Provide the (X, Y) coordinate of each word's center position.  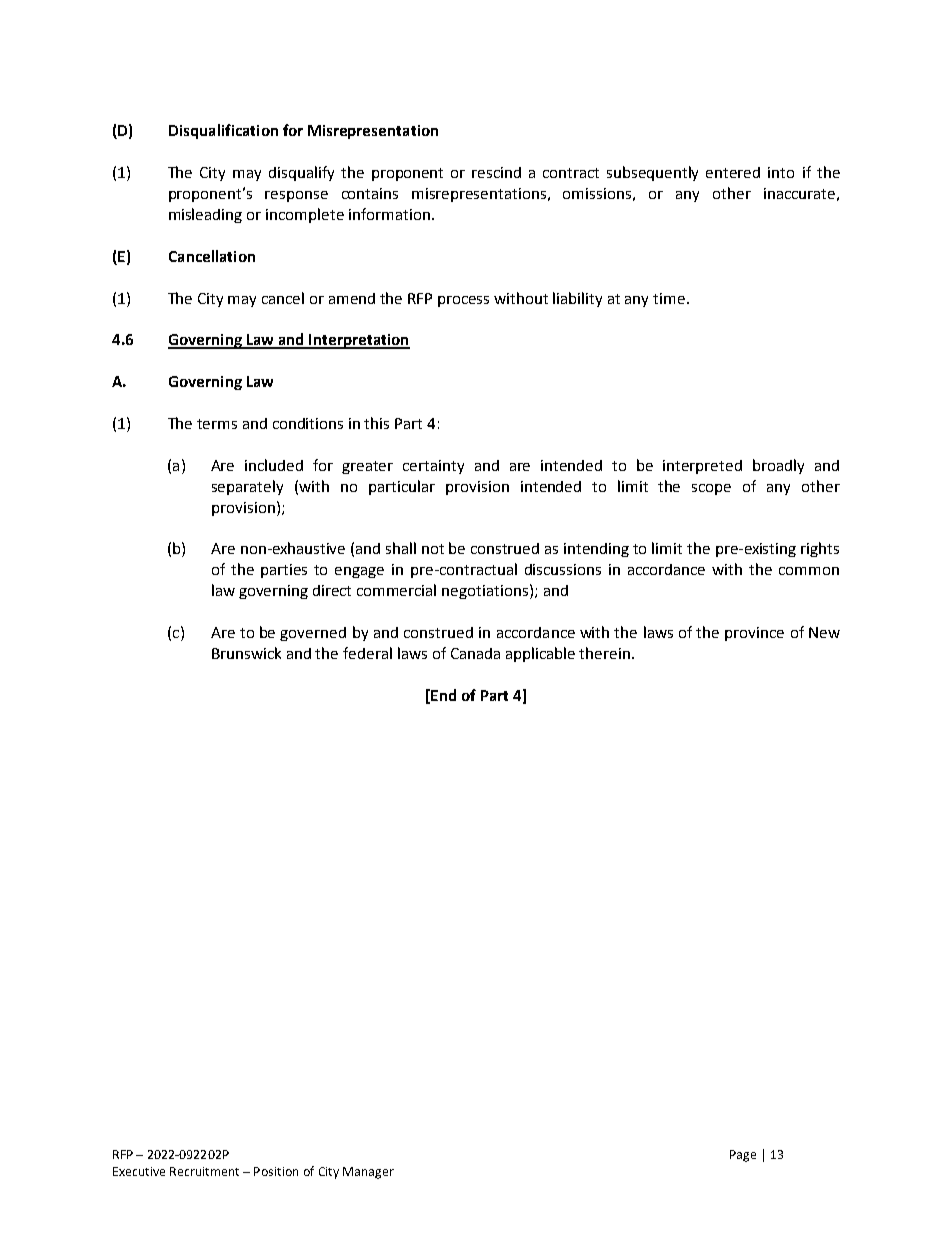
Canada (475, 653)
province (754, 634)
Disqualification (223, 131)
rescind (496, 172)
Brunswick (246, 653)
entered (733, 172)
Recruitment (204, 1171)
